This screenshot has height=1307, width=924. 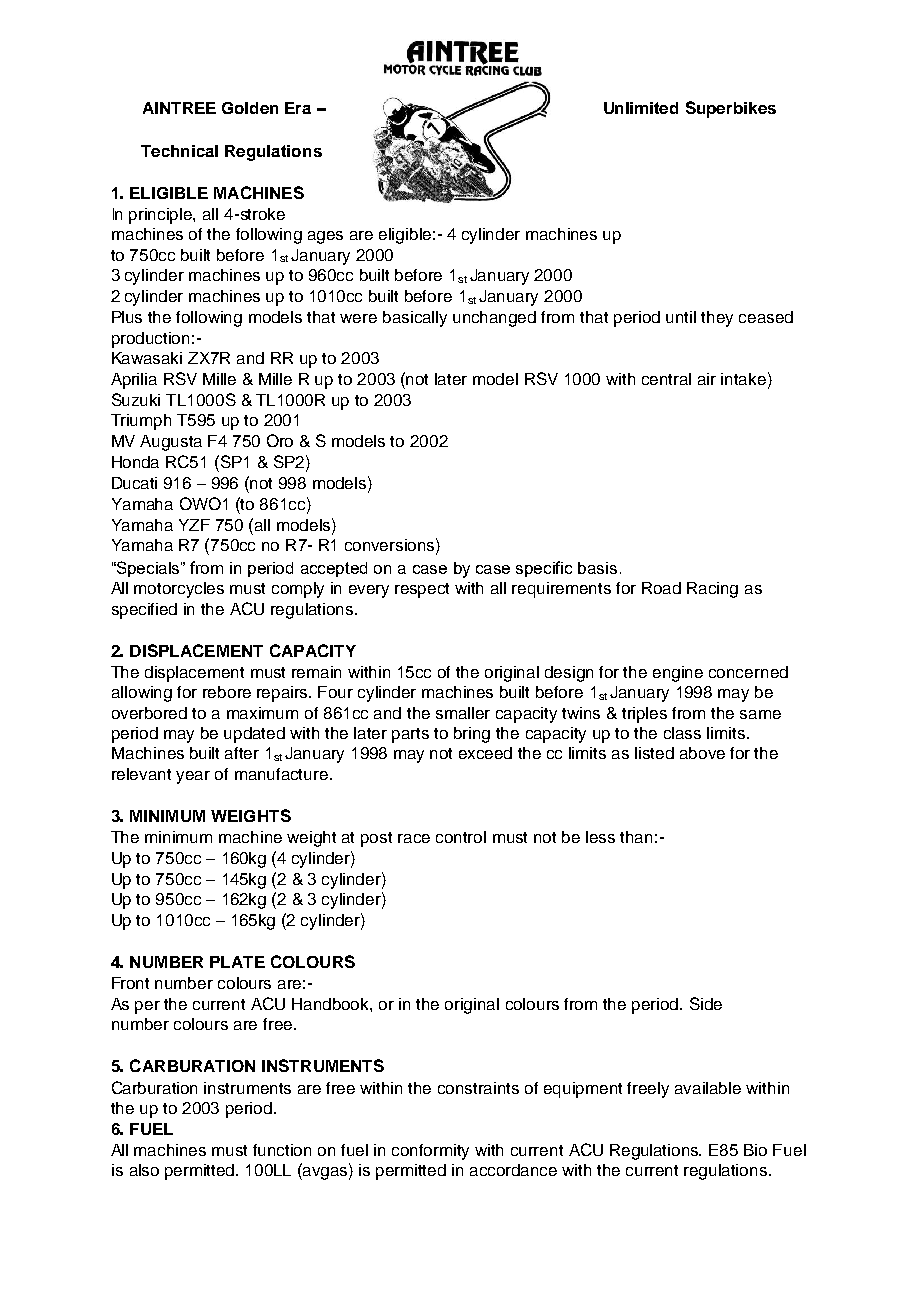 I want to click on respect, so click(x=422, y=590).
